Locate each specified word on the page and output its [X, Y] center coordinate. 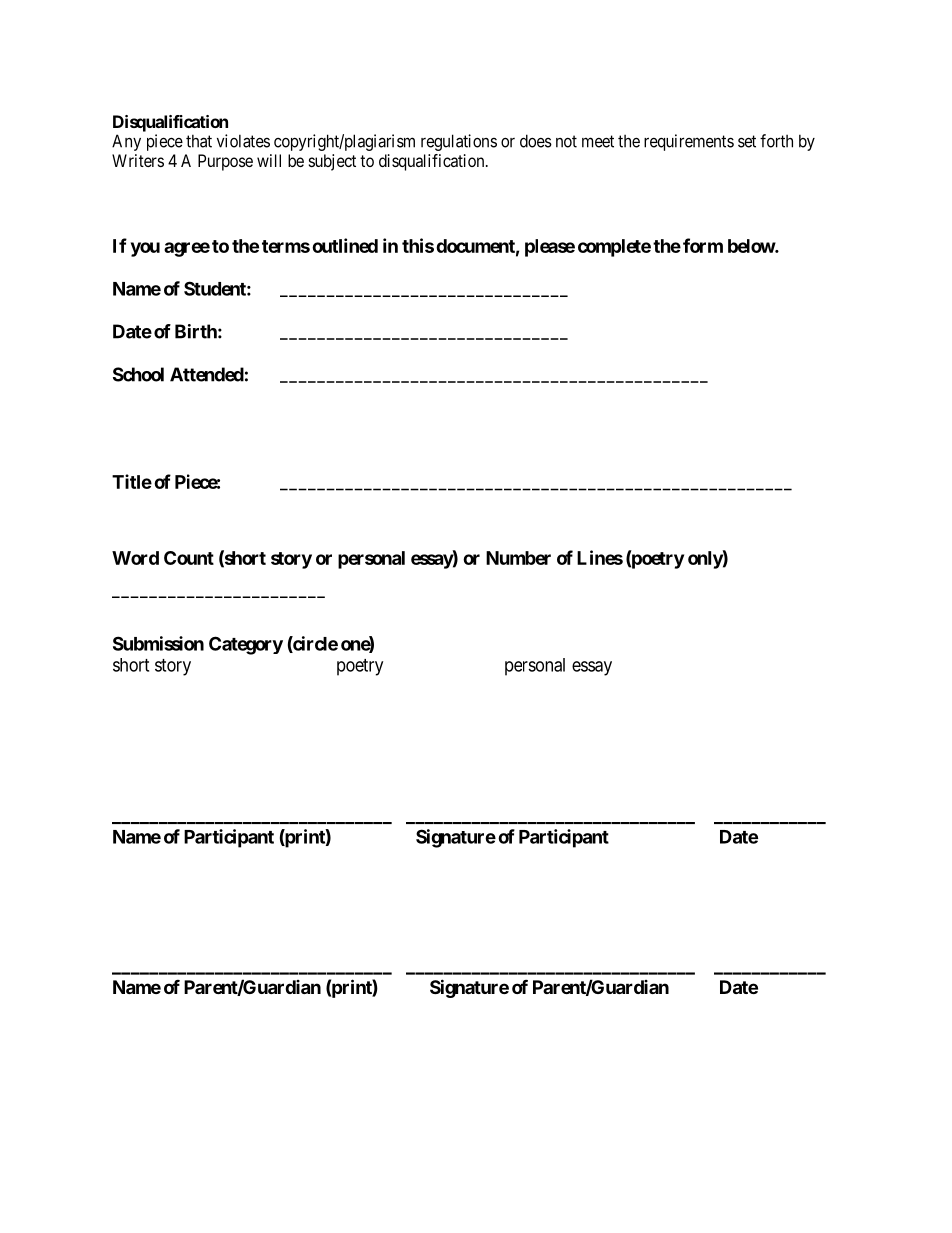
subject [332, 162]
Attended [207, 374]
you [145, 249]
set [747, 141]
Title [132, 481]
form [703, 245]
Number [518, 558]
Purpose [225, 162]
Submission [158, 643]
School [138, 374]
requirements [689, 142]
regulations [459, 142]
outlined [345, 245]
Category [246, 645]
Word [135, 558]
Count [189, 558]
